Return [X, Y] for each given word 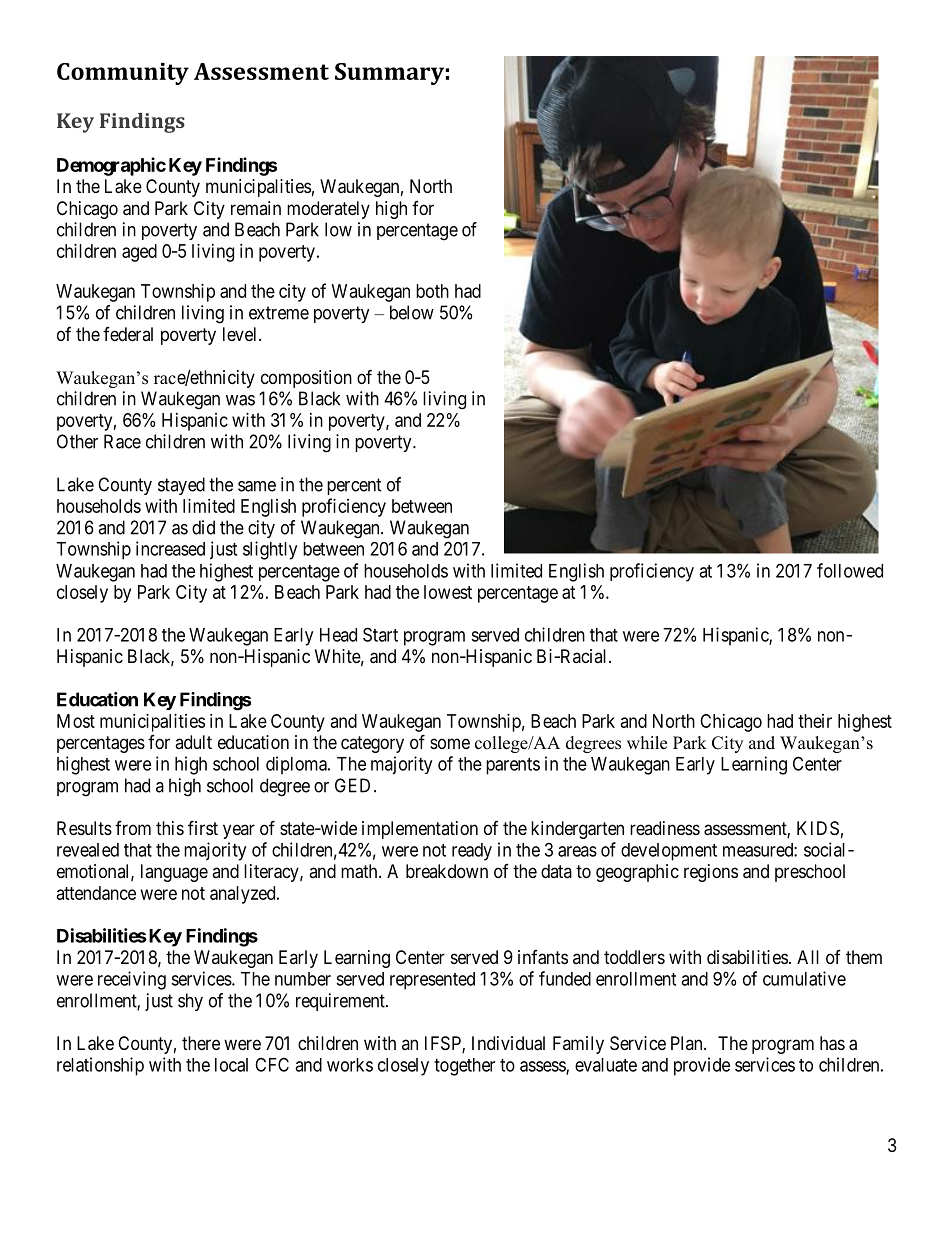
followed [850, 570]
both [432, 291]
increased [170, 548]
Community [123, 74]
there [201, 1043]
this [170, 828]
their [815, 721]
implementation [420, 830]
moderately [328, 210]
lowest [448, 592]
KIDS [818, 828]
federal [128, 334]
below [412, 312]
